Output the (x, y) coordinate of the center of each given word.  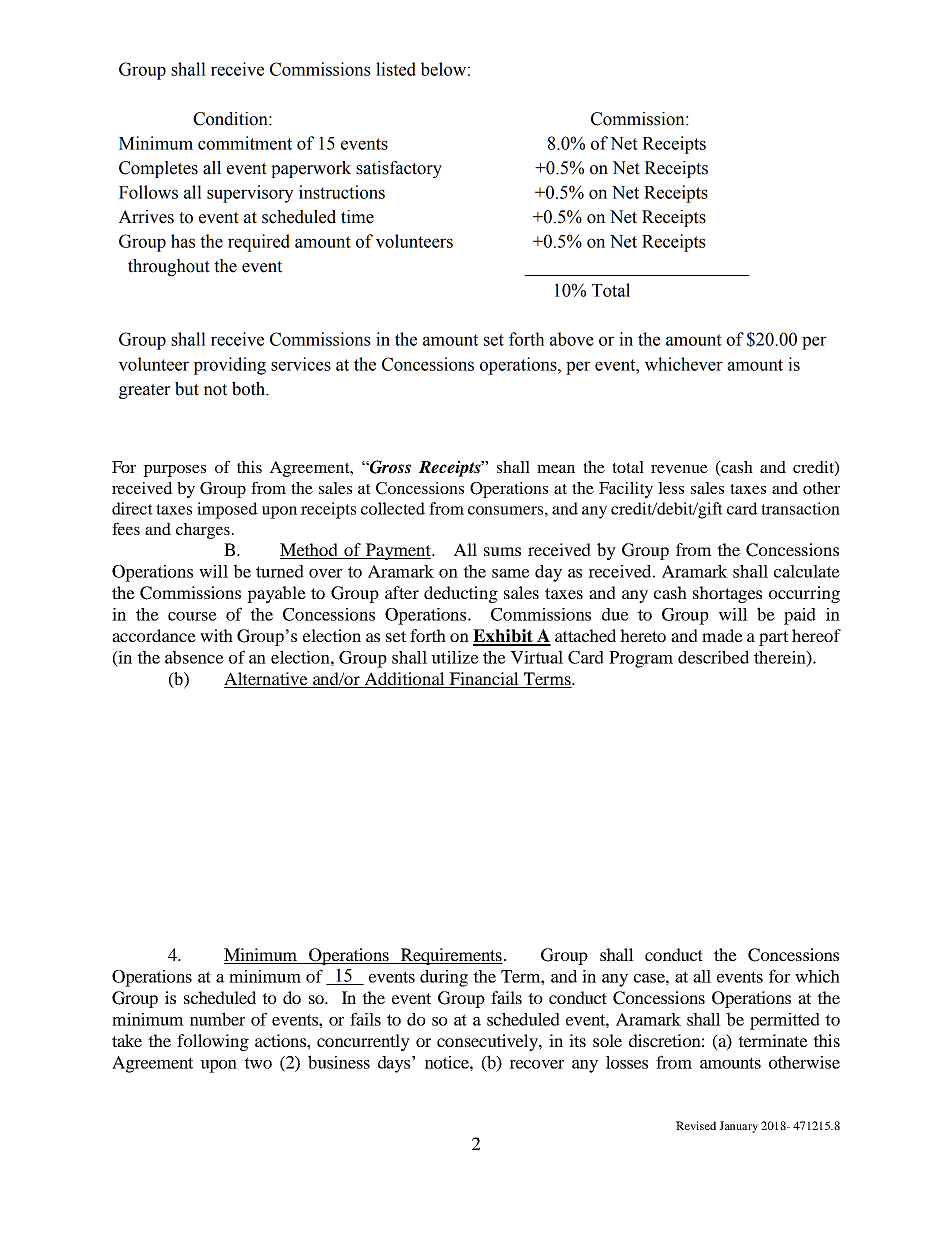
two (258, 1063)
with (216, 635)
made (722, 635)
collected (393, 508)
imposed (227, 510)
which (817, 976)
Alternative (267, 680)
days (395, 1064)
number (217, 1019)
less (671, 488)
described (713, 657)
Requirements (450, 956)
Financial (484, 680)
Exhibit (504, 637)
